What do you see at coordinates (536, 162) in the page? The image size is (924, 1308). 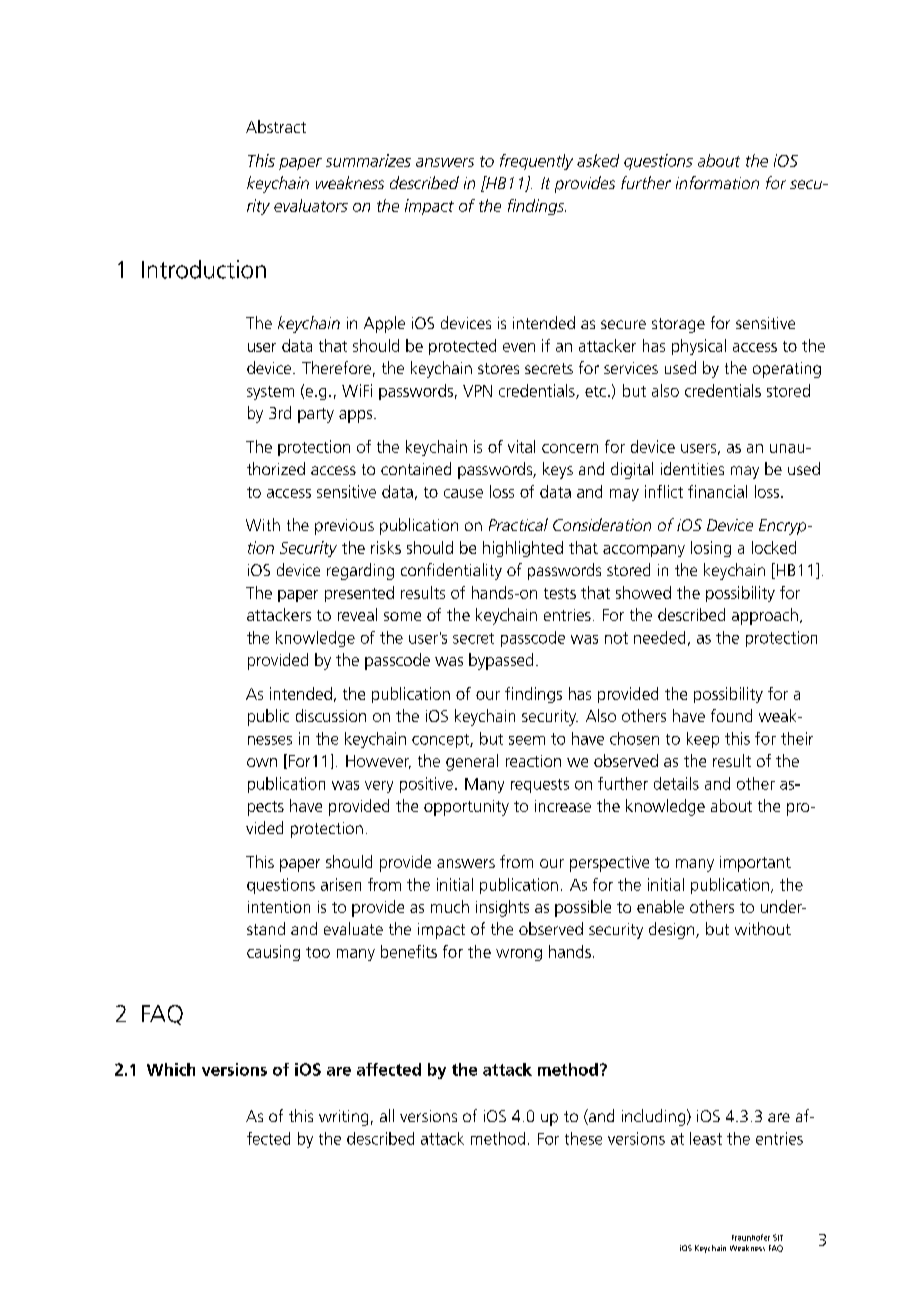 I see `frequently` at bounding box center [536, 162].
